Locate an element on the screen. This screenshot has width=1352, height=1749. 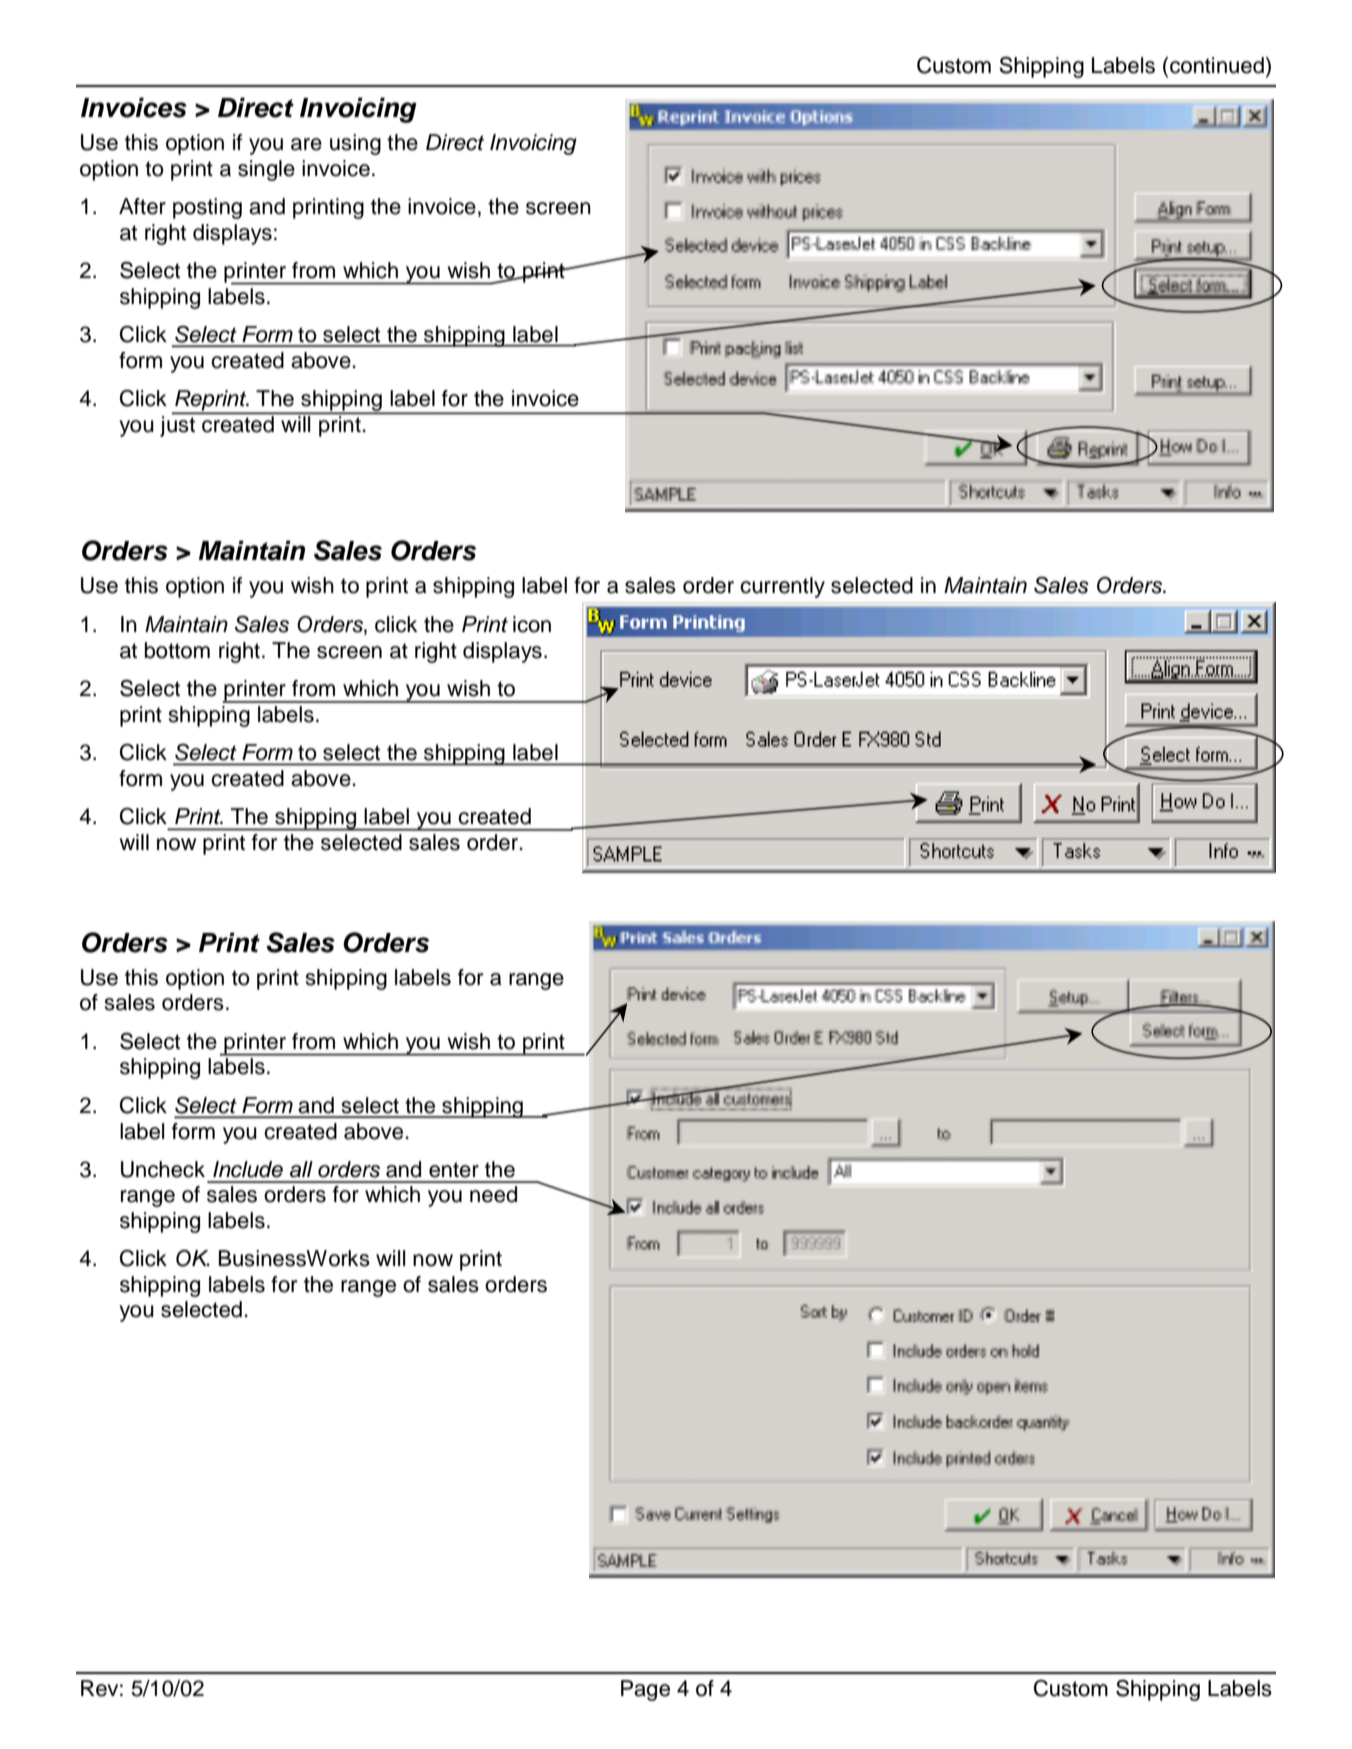
continued is located at coordinates (1217, 65).
